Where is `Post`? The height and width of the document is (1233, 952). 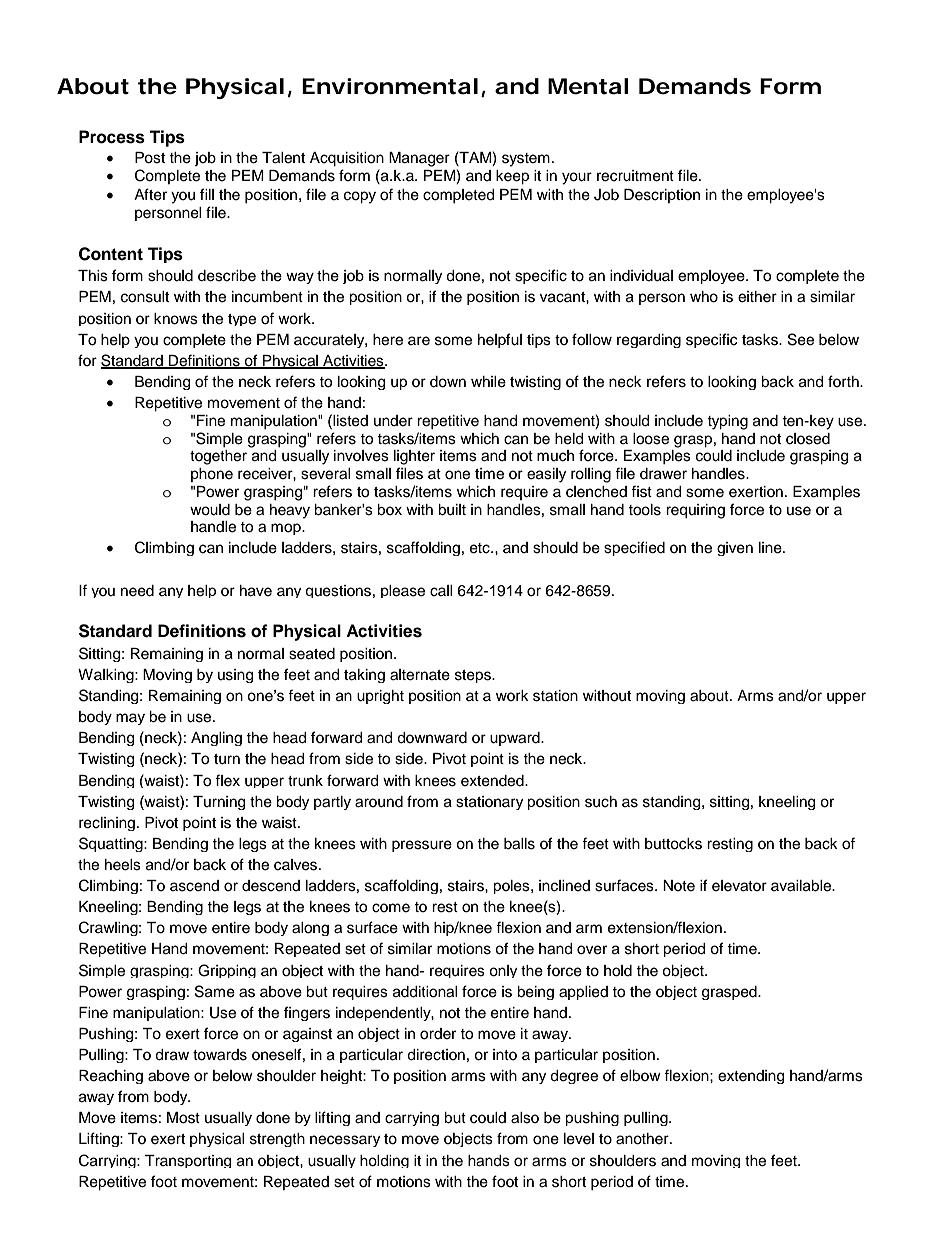 Post is located at coordinates (150, 158).
